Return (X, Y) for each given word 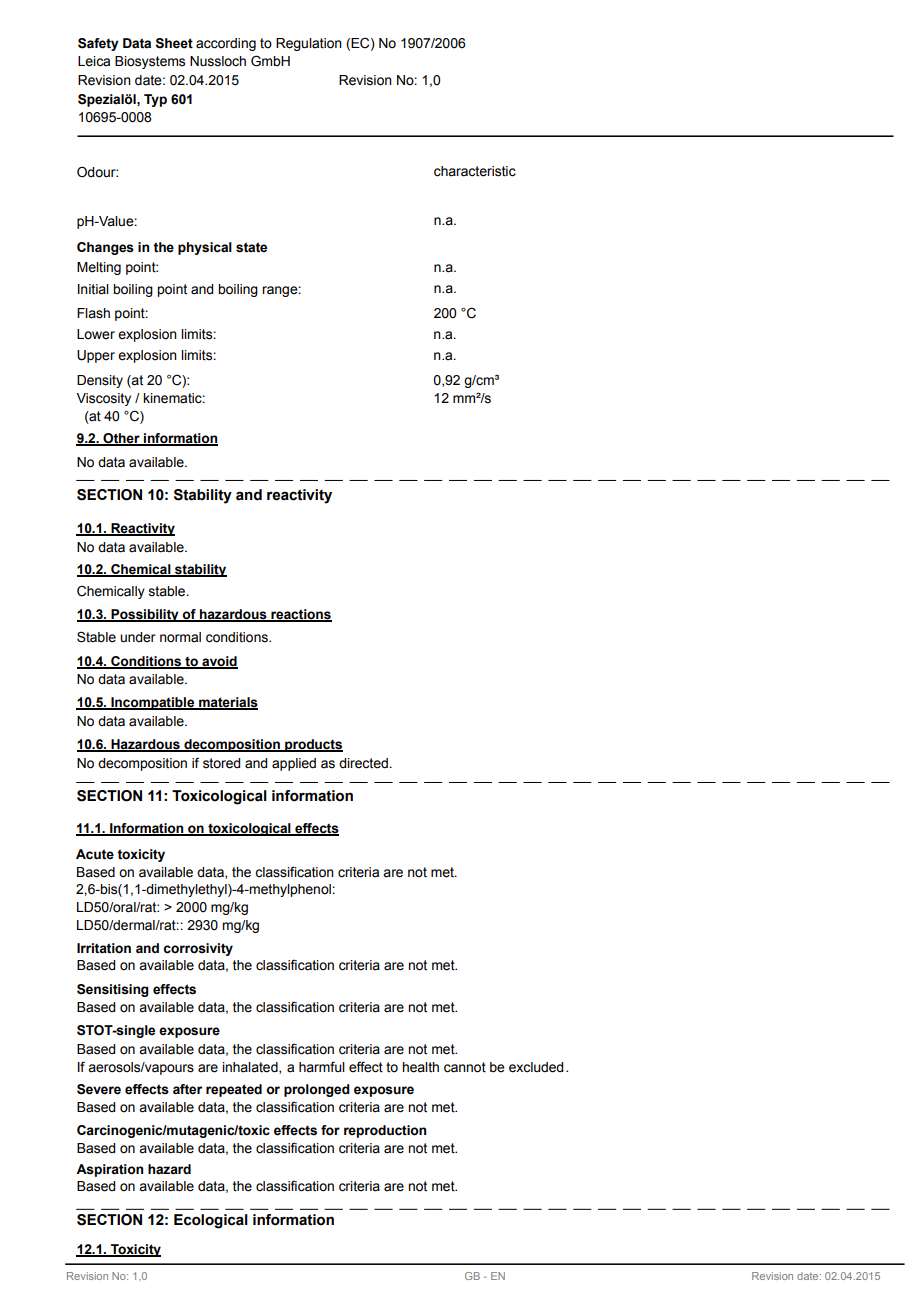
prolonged (317, 1090)
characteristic (475, 171)
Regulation (309, 44)
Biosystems (150, 62)
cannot (465, 1067)
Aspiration (109, 1170)
